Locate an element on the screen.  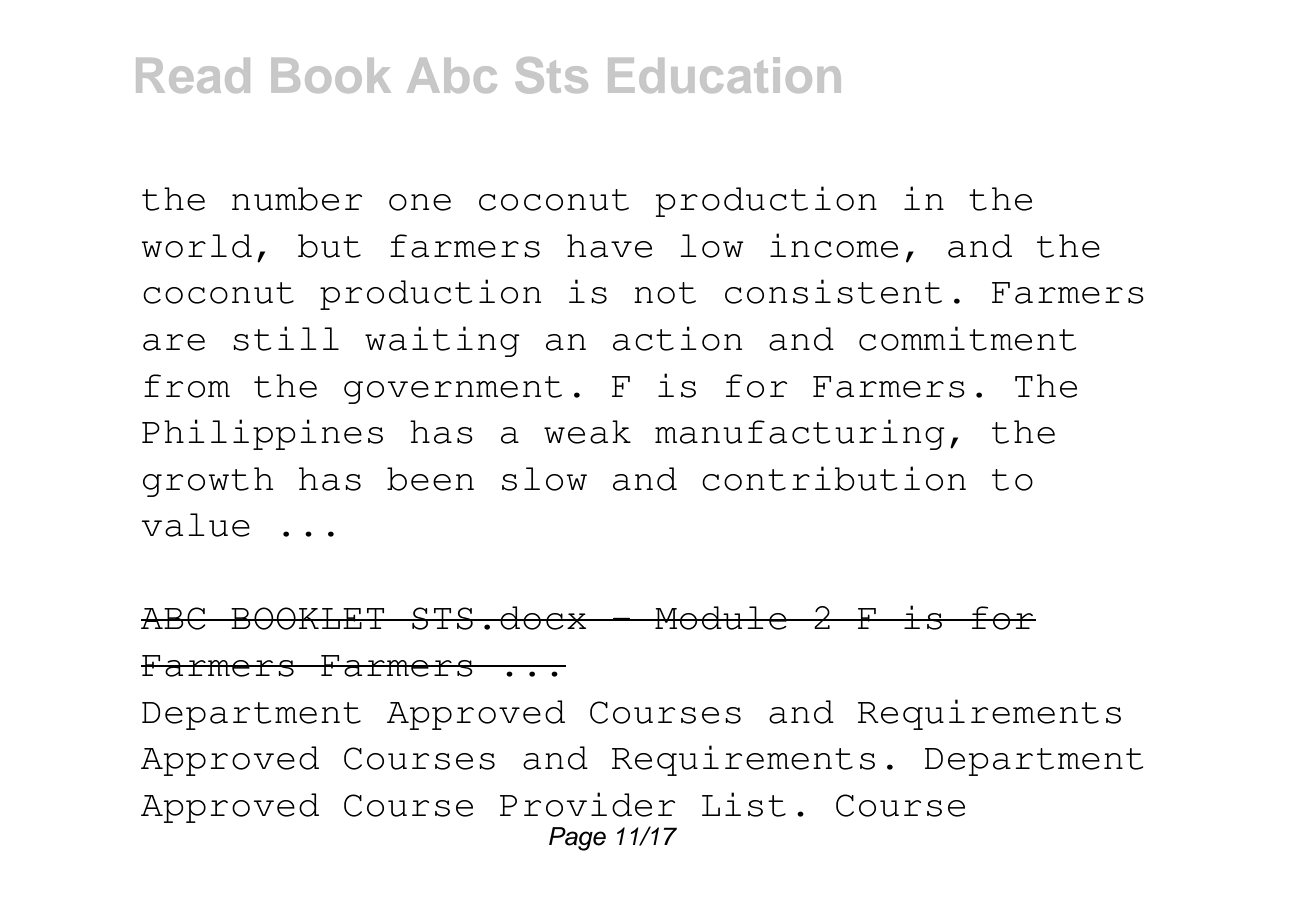
Provider is located at coordinates (588, 804).
